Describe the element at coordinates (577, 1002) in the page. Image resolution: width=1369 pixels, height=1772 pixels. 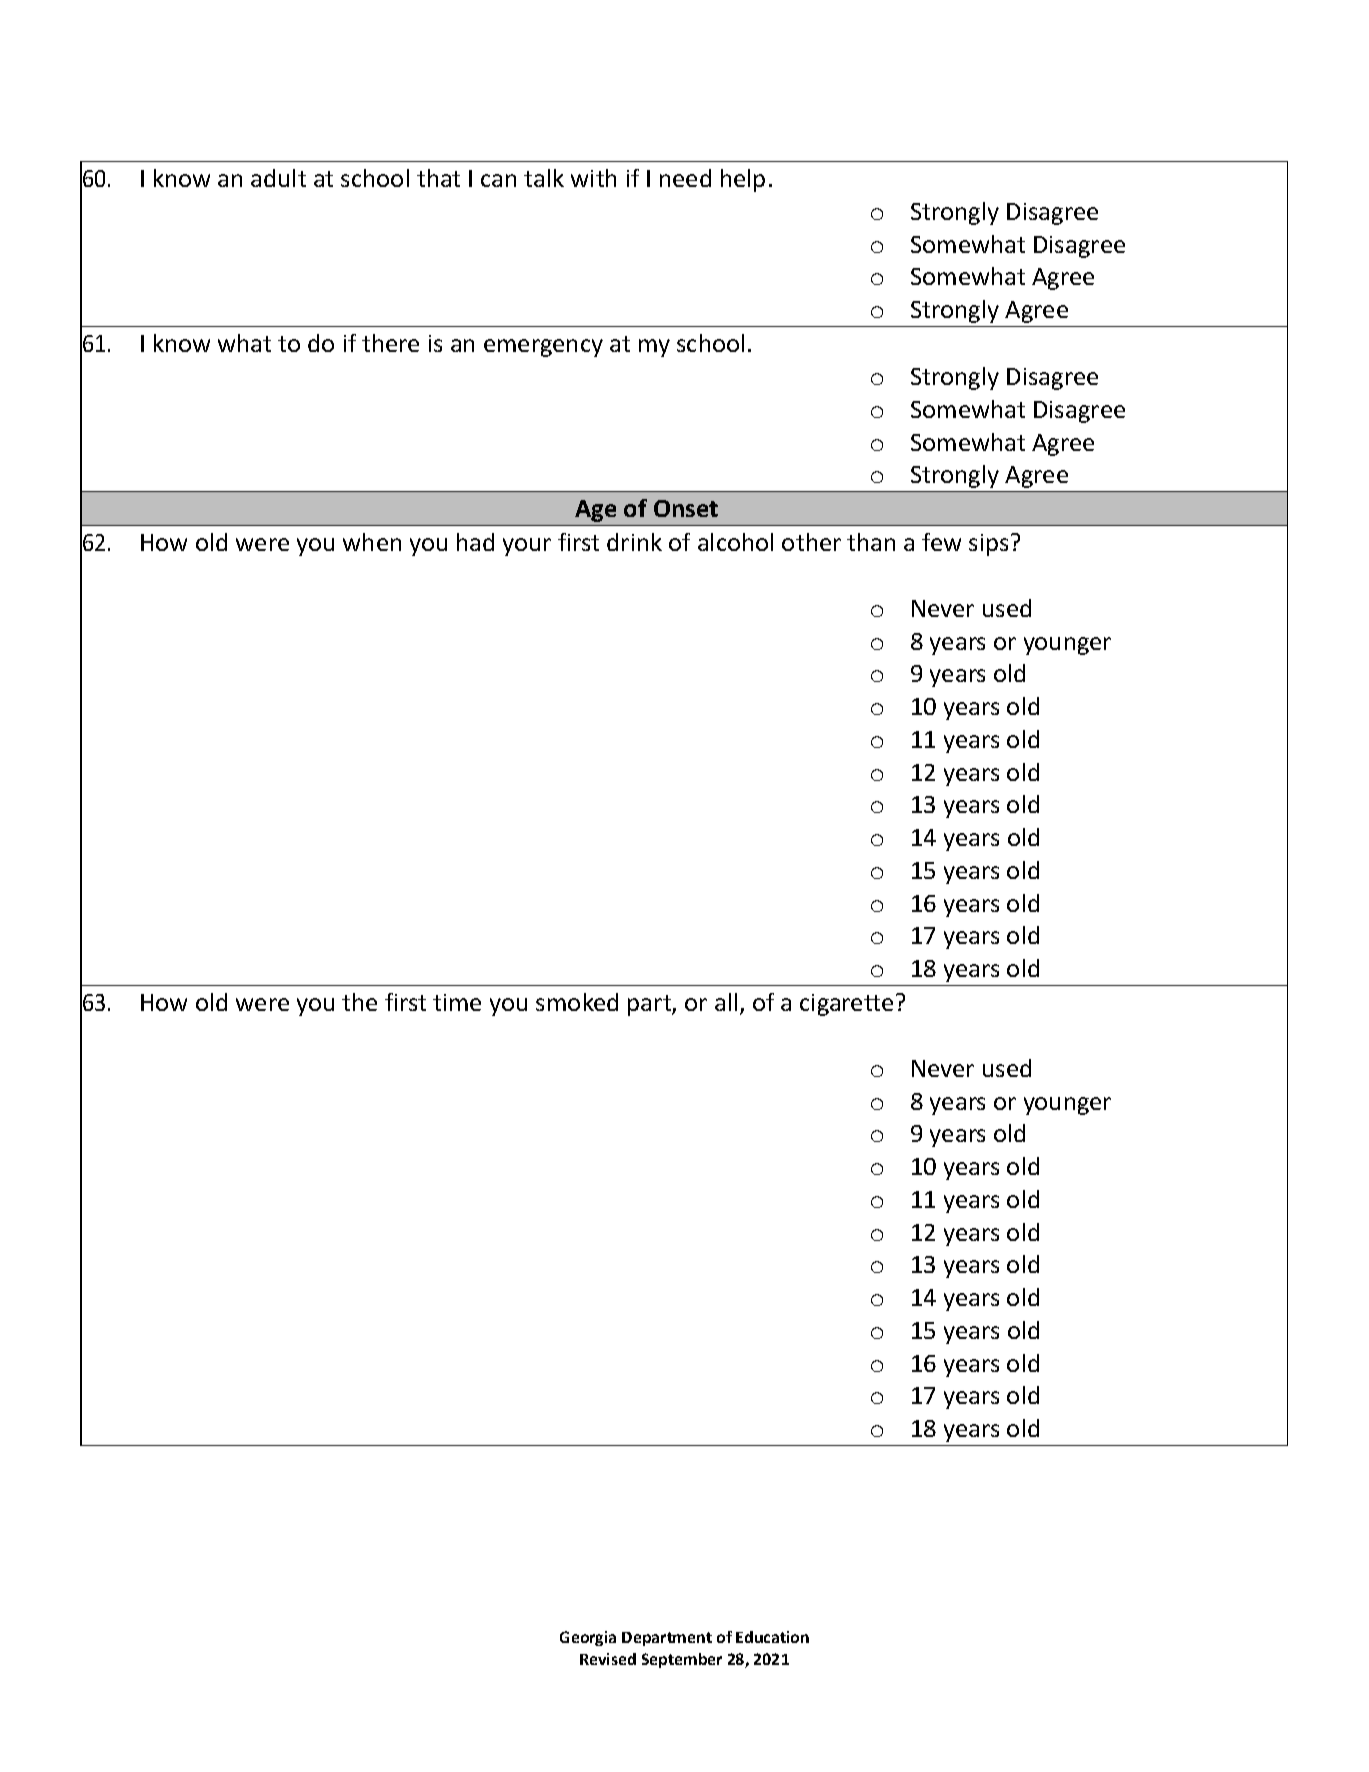
I see `smoked` at that location.
